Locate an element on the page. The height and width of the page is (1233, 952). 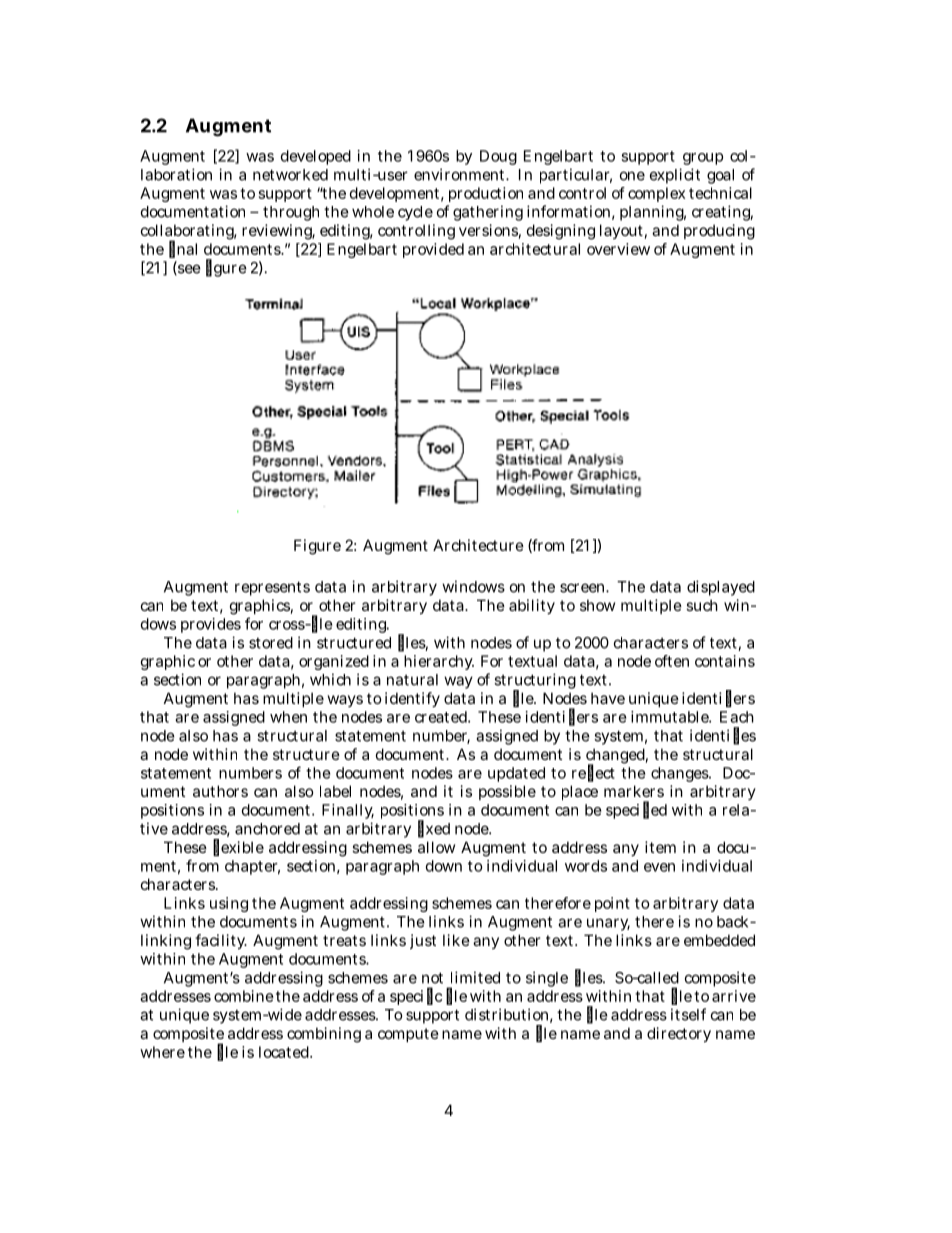
represents is located at coordinates (272, 588).
